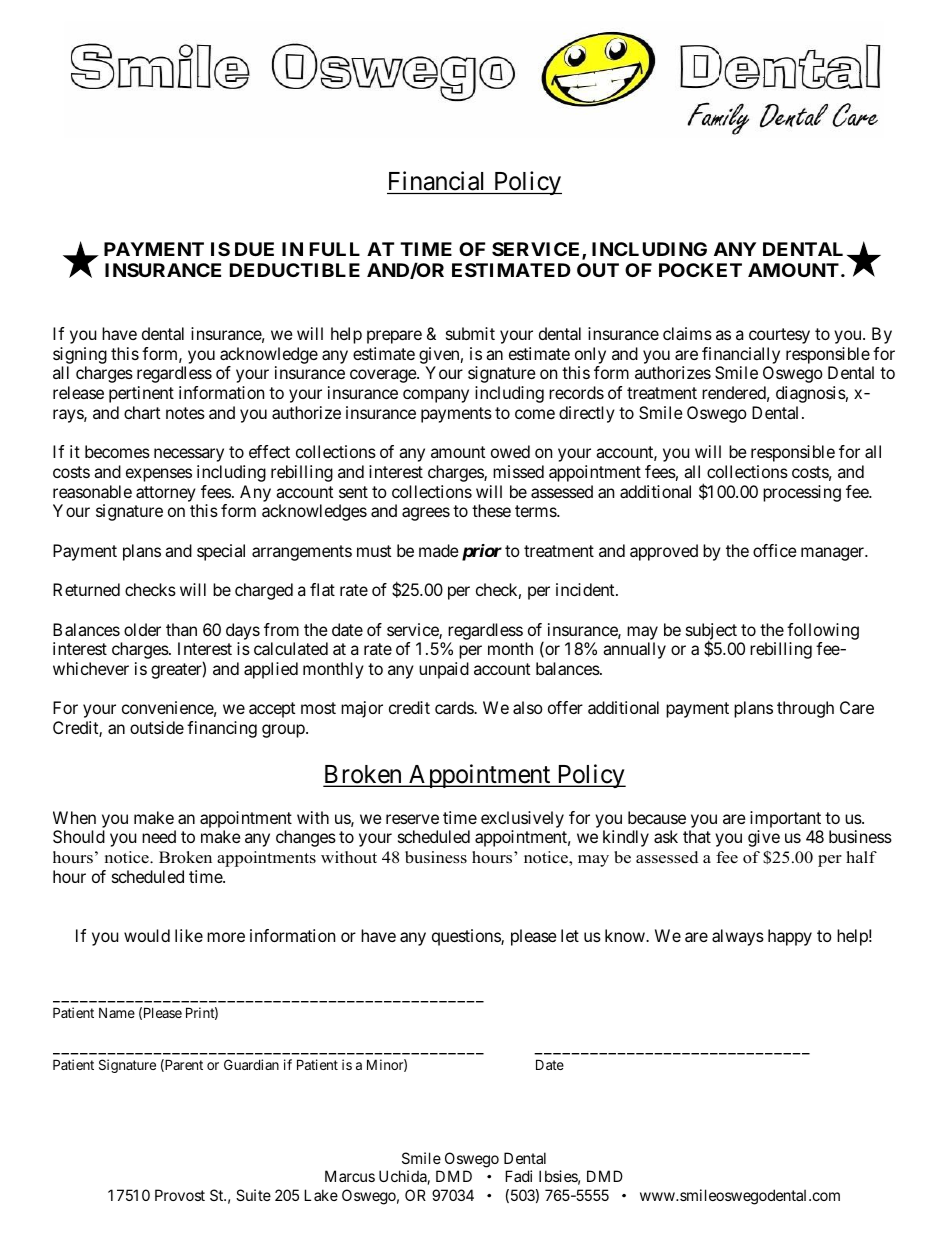 The height and width of the document is (1233, 952). Describe the element at coordinates (470, 333) in the document. I see `submit` at that location.
